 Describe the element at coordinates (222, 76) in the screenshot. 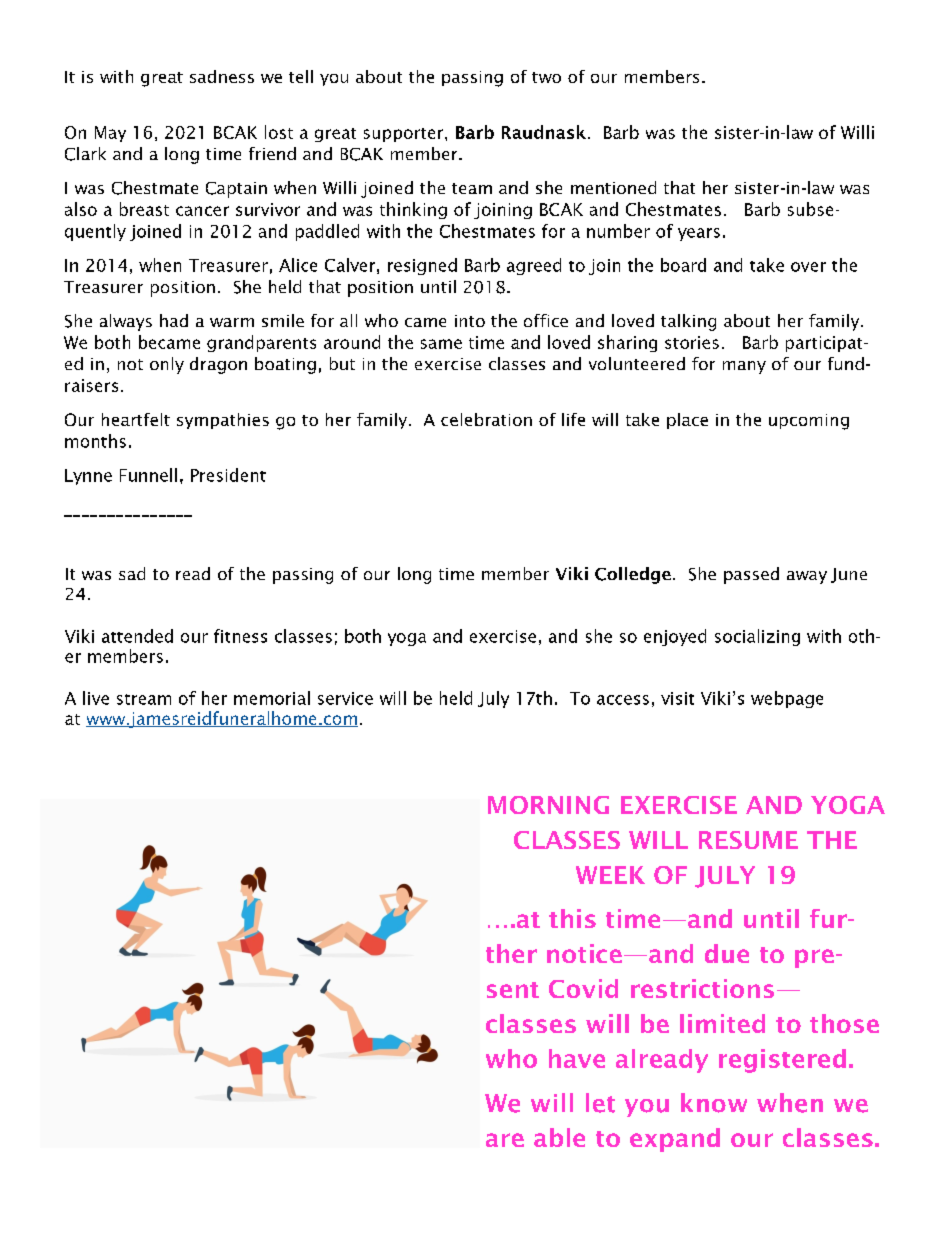

I see `sadness` at that location.
